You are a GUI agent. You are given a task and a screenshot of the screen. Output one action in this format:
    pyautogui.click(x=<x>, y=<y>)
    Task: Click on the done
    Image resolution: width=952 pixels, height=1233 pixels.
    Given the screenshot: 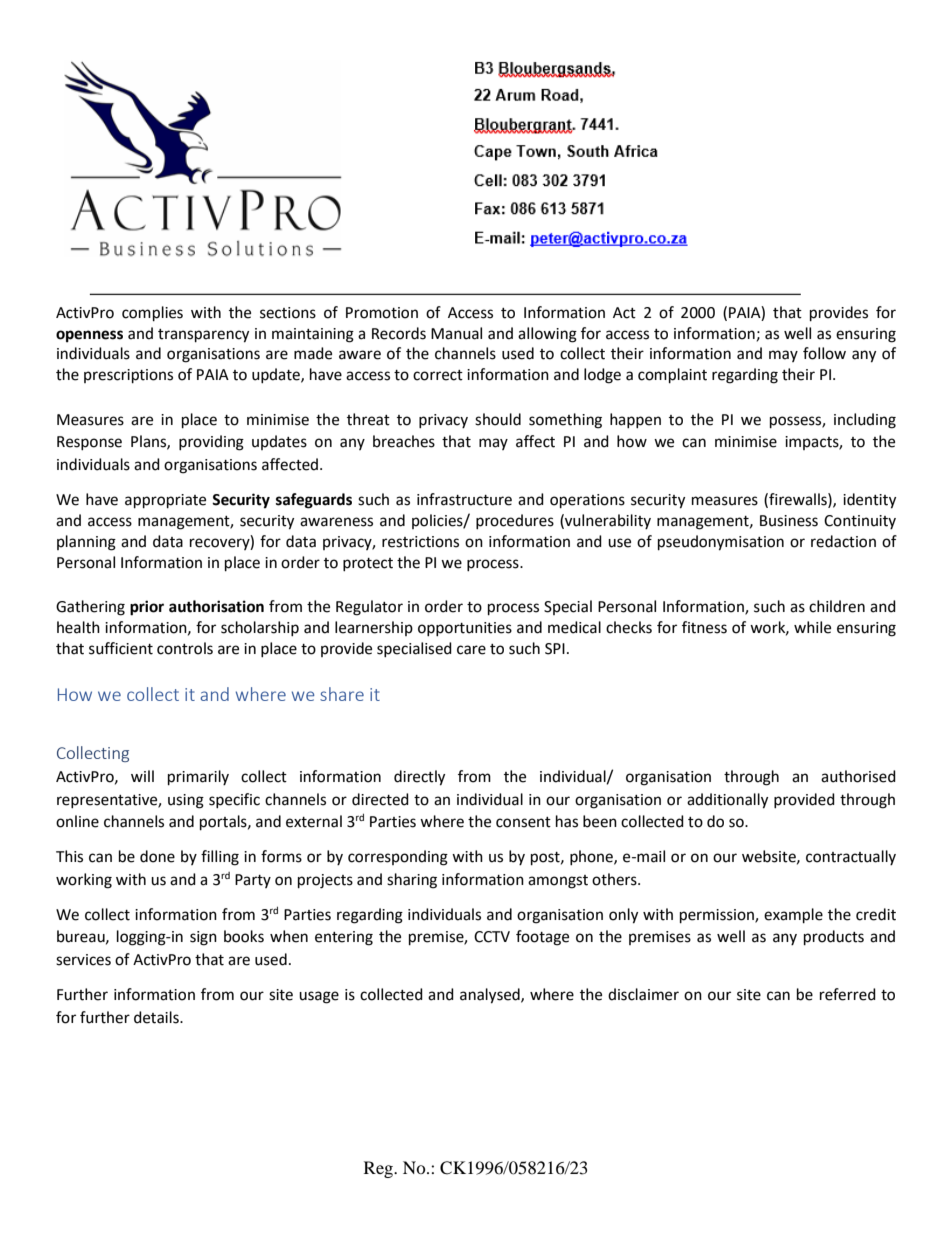 What is the action you would take?
    pyautogui.click(x=157, y=856)
